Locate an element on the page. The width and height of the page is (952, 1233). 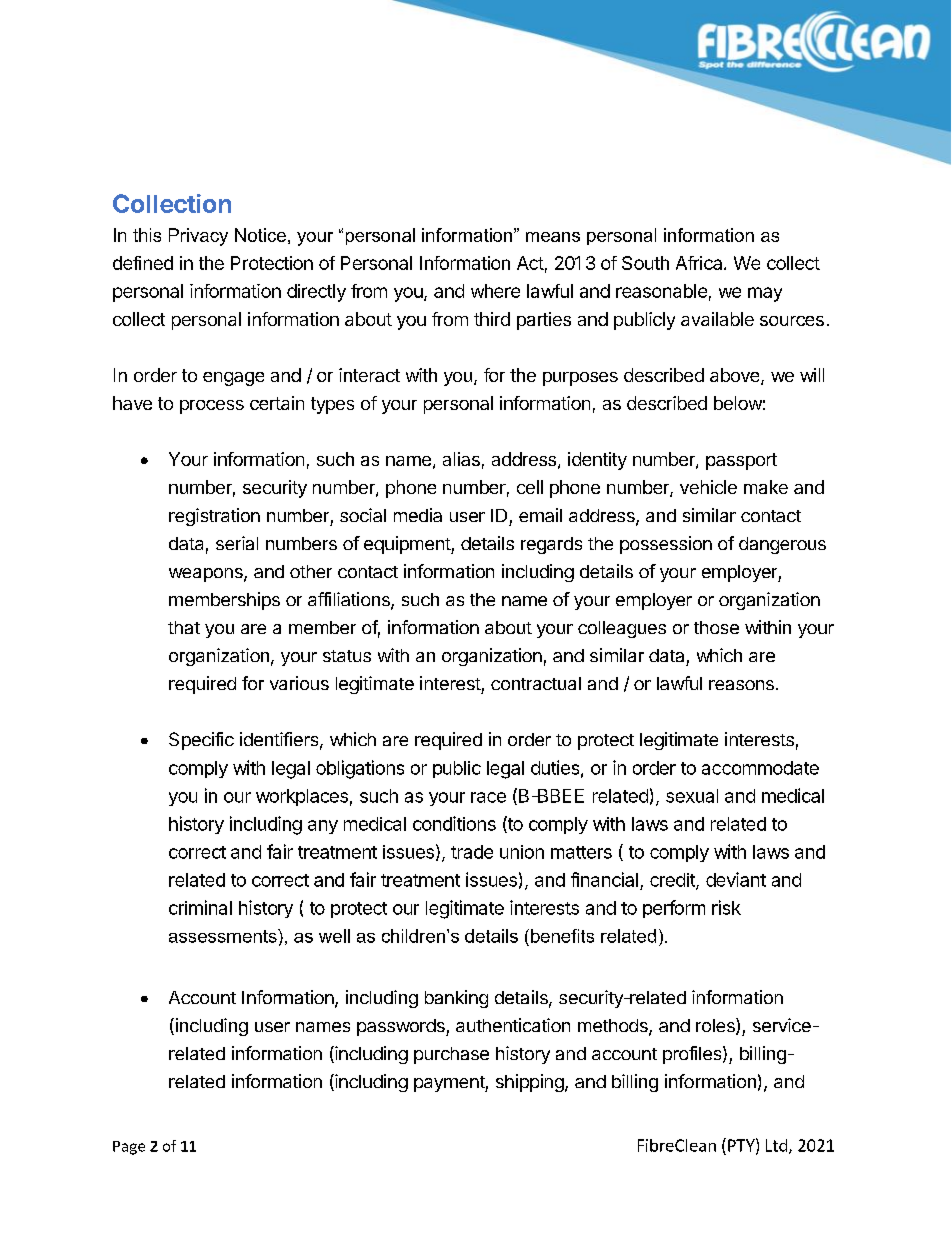
Privacy is located at coordinates (198, 237).
